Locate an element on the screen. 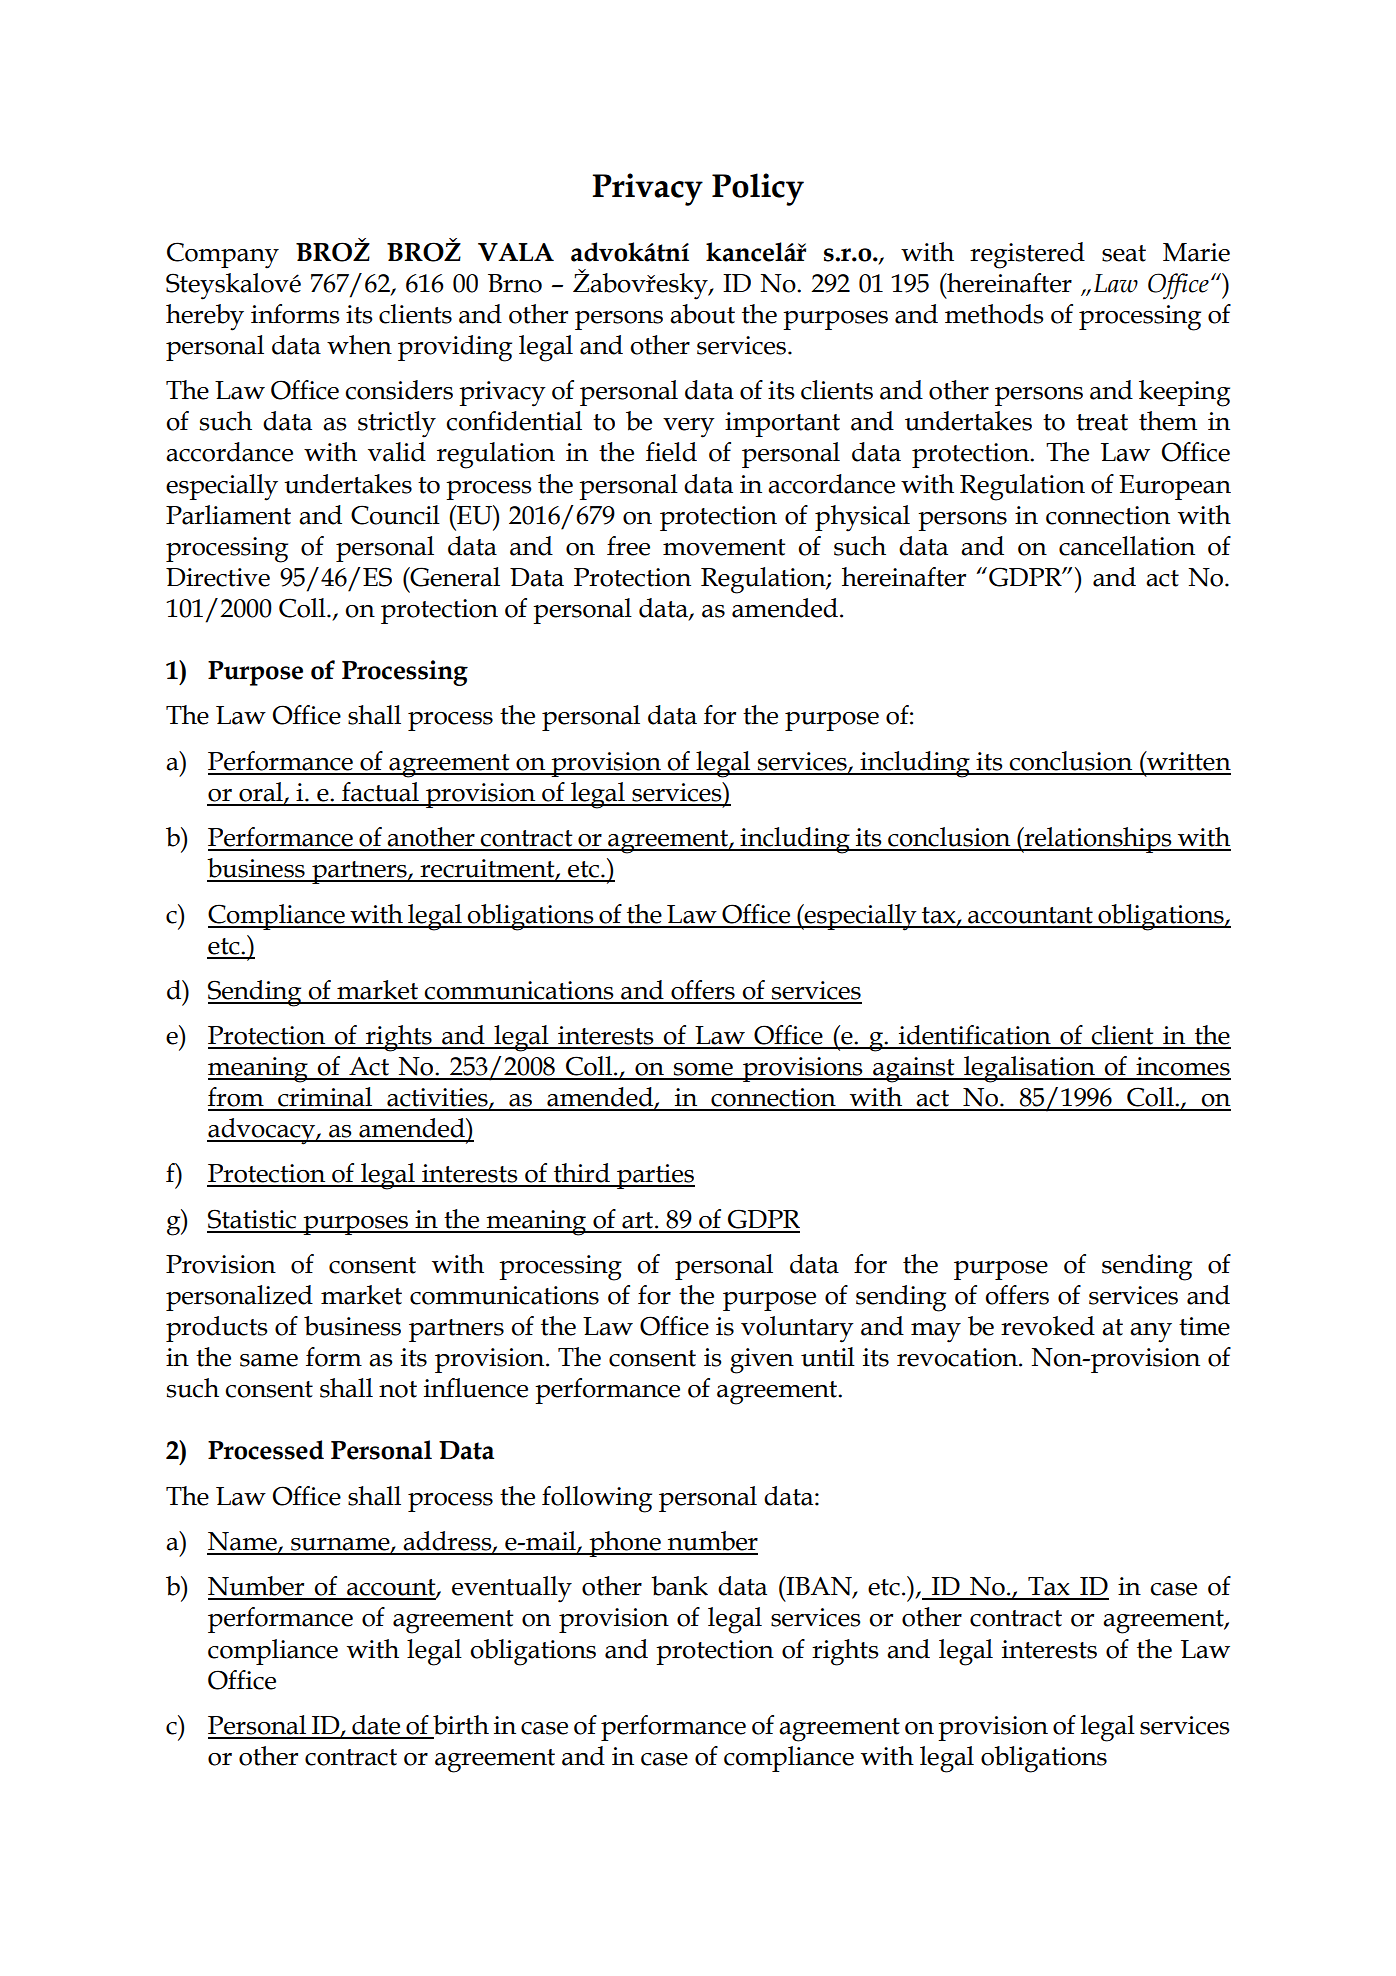 This screenshot has width=1396, height=1976. Company is located at coordinates (223, 255).
